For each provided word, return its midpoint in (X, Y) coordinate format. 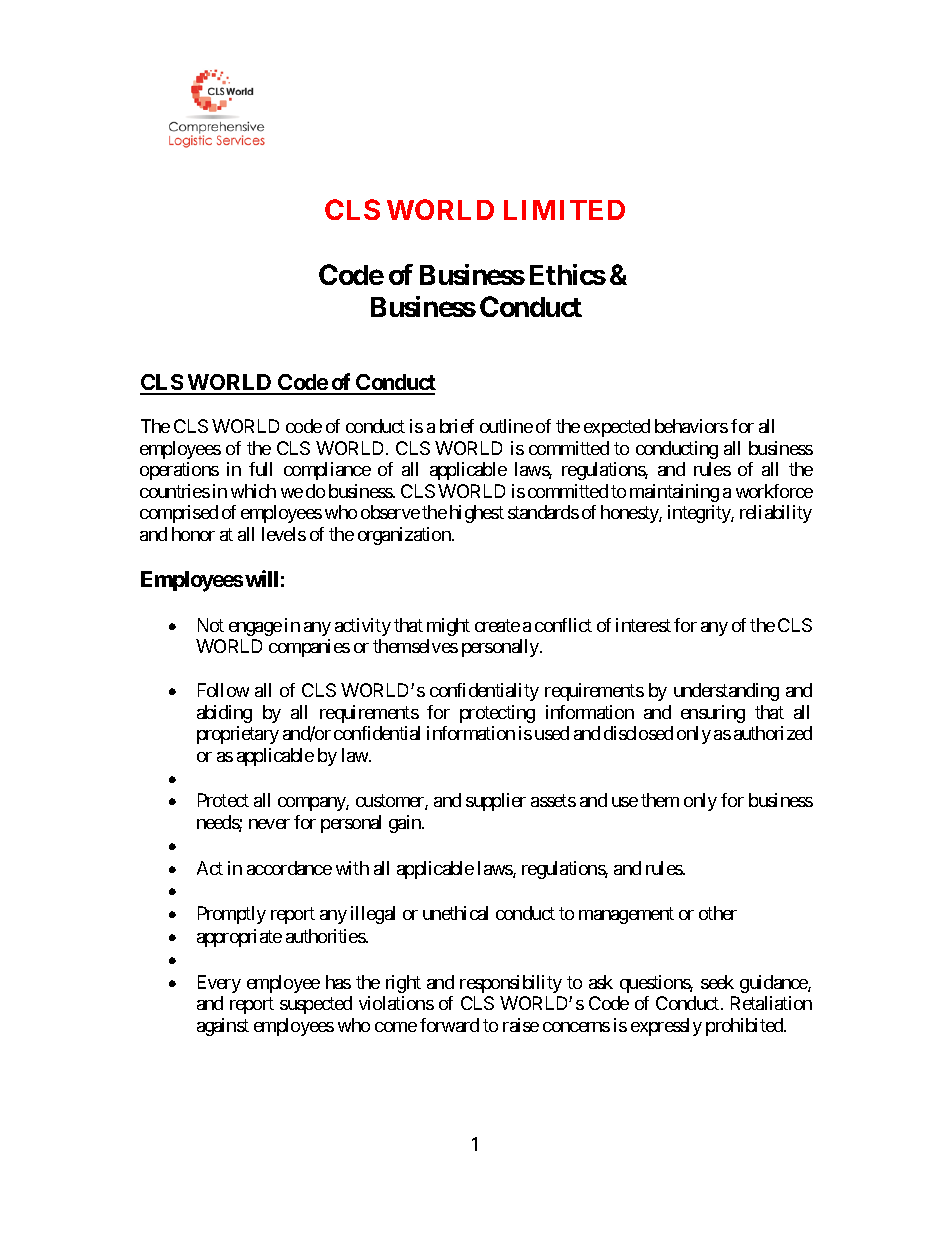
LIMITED (564, 210)
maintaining (674, 493)
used (552, 733)
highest (477, 514)
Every (219, 984)
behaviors (691, 426)
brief (457, 426)
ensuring (713, 714)
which (253, 491)
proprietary (238, 735)
